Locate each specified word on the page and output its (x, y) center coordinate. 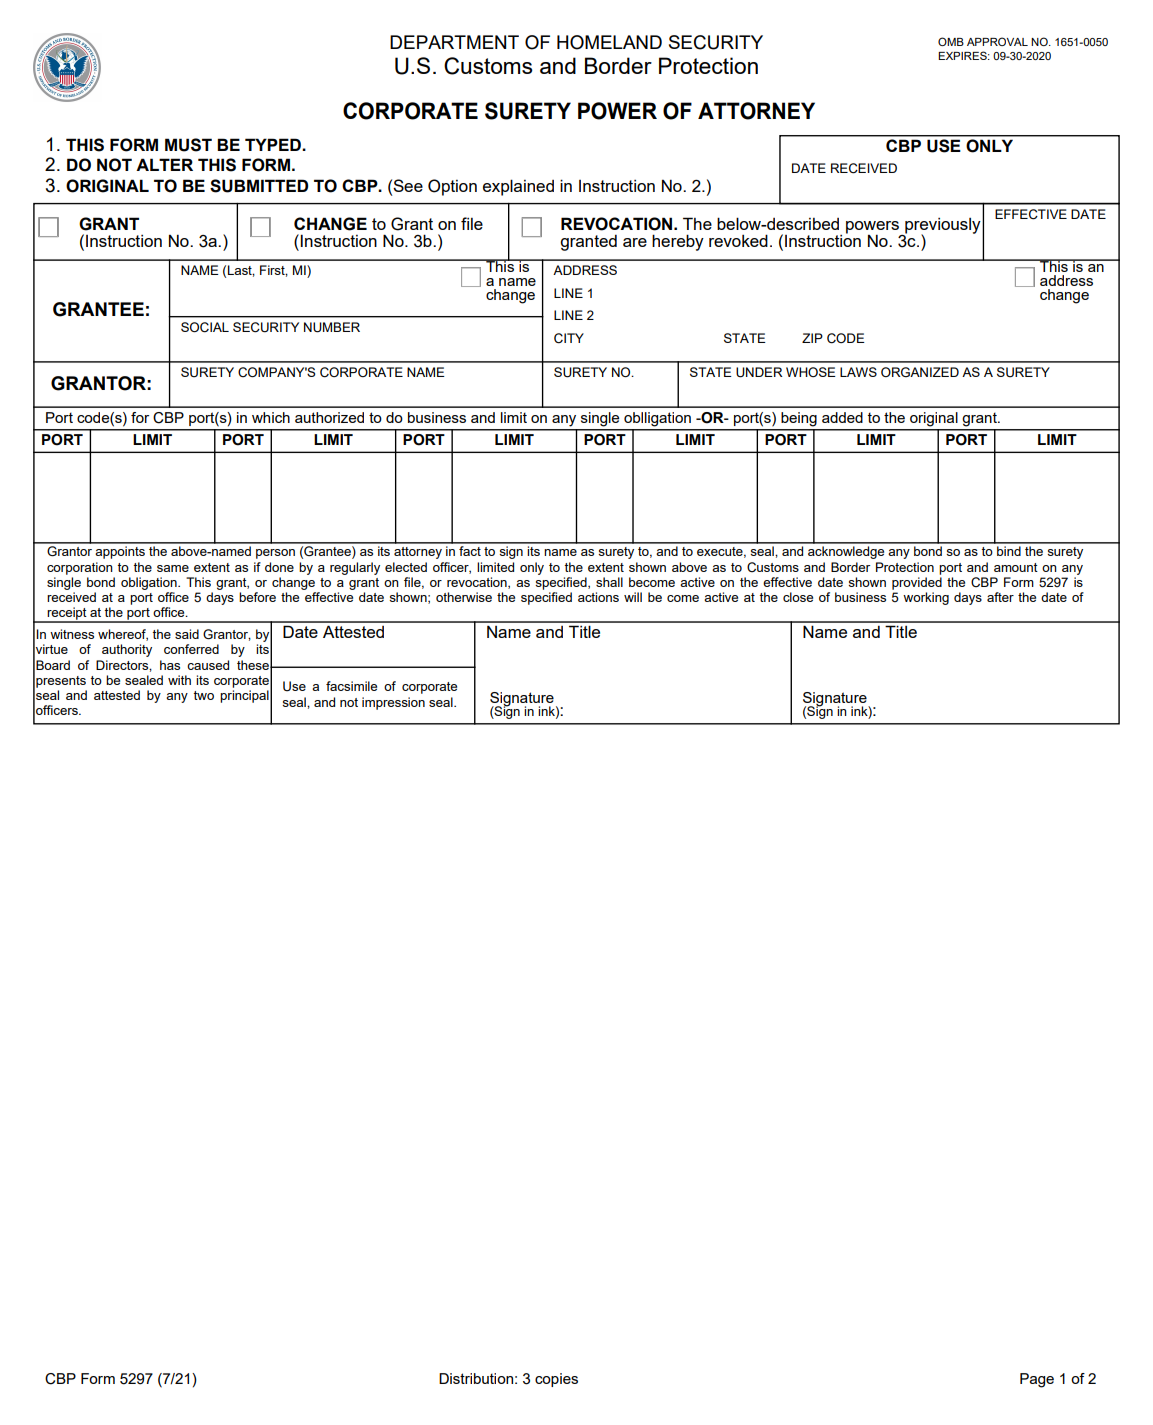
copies (556, 1380)
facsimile (351, 686)
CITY (569, 338)
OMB (951, 41)
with (179, 680)
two (203, 695)
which (271, 417)
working (926, 598)
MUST (188, 145)
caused (208, 665)
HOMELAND (609, 42)
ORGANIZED (920, 372)
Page (1037, 1380)
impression (393, 703)
